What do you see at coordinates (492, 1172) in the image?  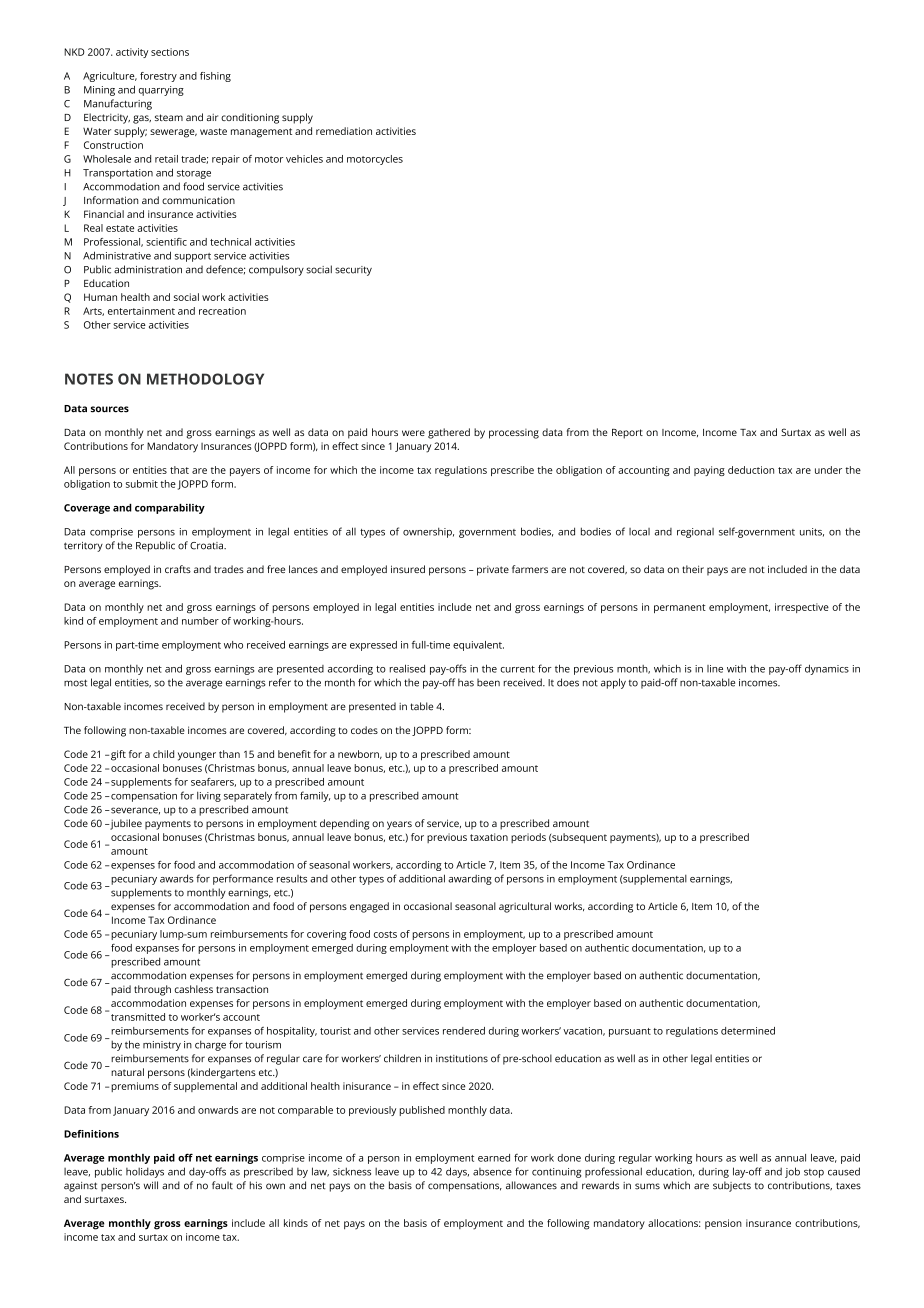 I see `absence` at bounding box center [492, 1172].
